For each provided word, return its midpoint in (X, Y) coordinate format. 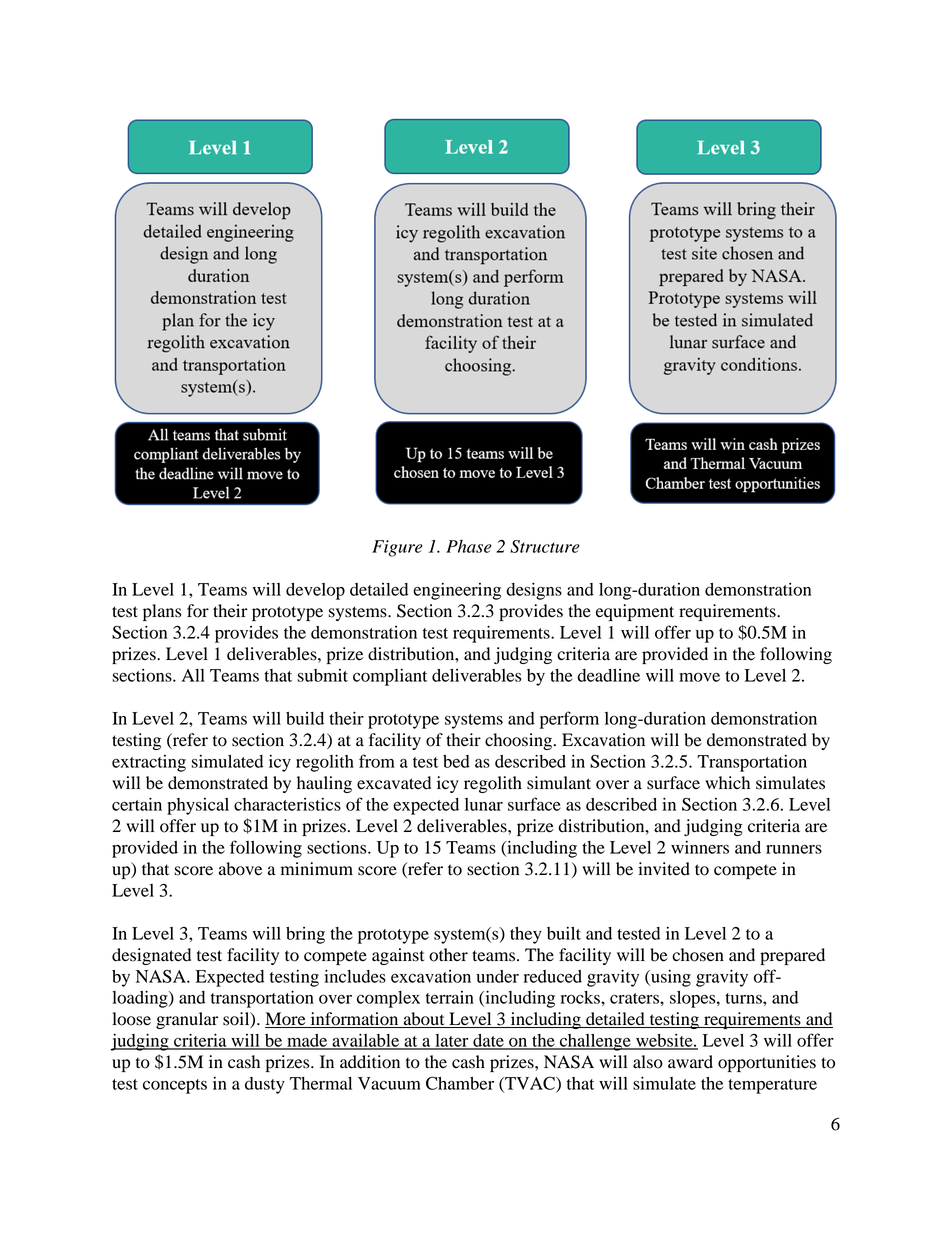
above (240, 869)
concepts (175, 1086)
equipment (635, 612)
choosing (520, 741)
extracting (149, 763)
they (526, 935)
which (727, 782)
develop (315, 591)
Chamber (460, 1083)
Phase (469, 546)
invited (664, 869)
